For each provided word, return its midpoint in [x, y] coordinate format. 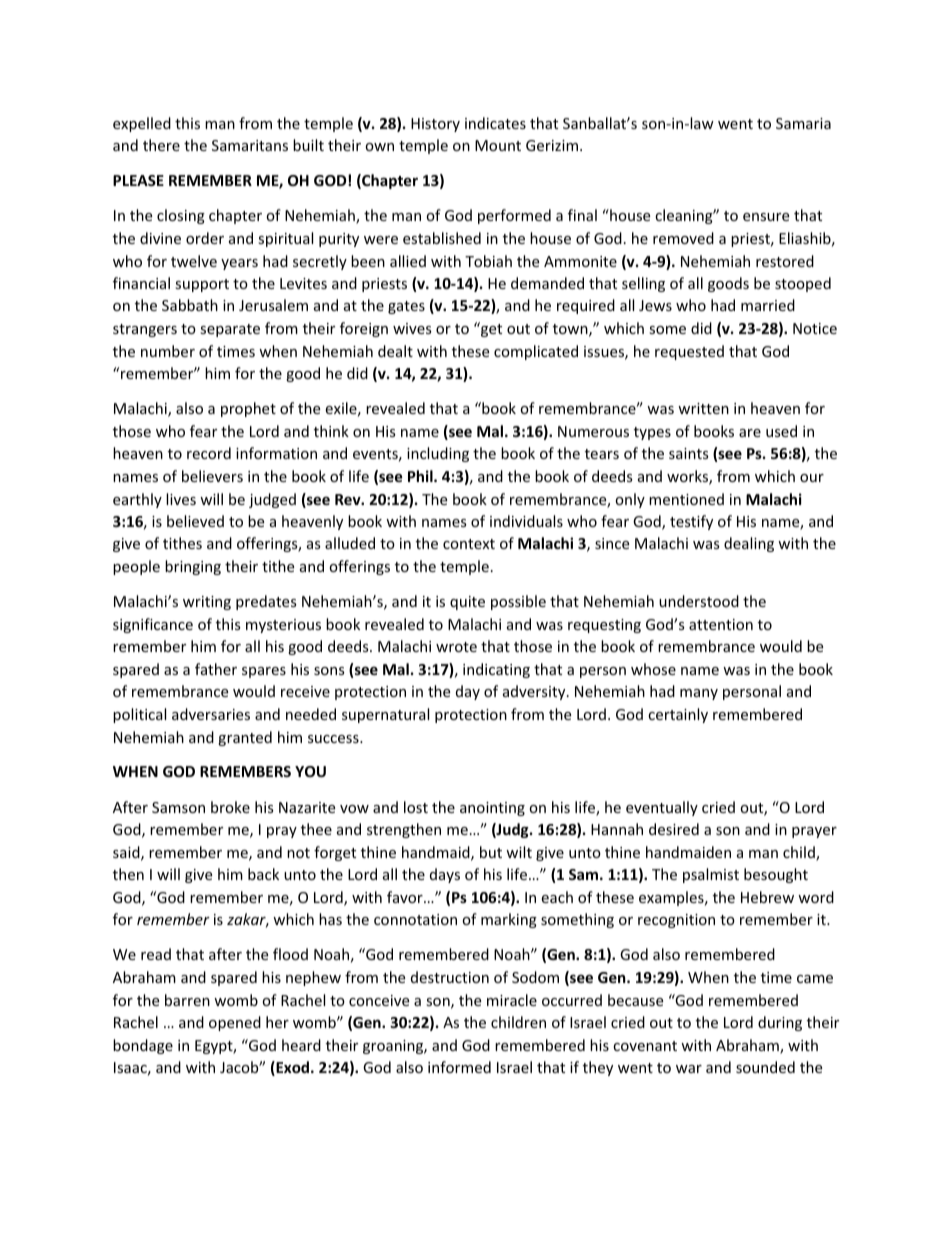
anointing [492, 809]
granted [245, 738]
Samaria [803, 123]
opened [235, 1023]
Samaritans [250, 145]
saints [689, 453]
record [209, 453]
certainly [678, 715]
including [438, 454]
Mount [498, 145]
